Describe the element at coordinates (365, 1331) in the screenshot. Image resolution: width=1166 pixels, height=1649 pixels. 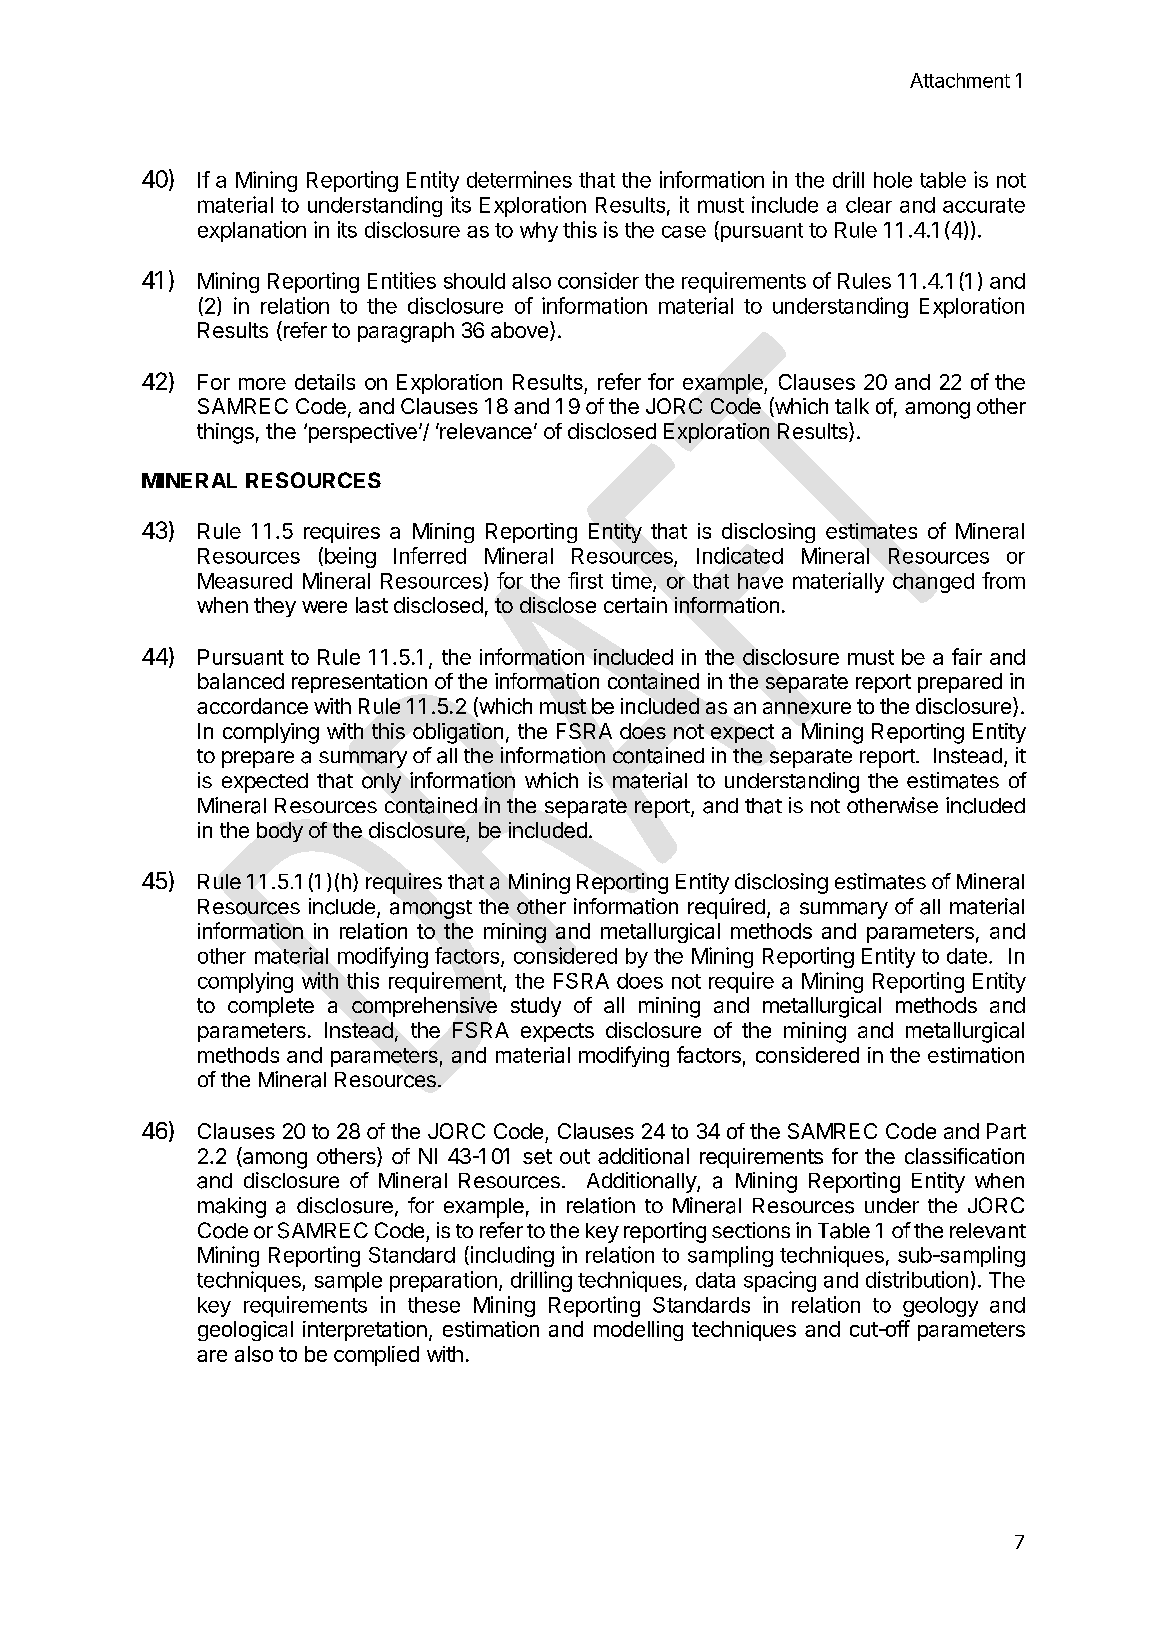
I see `interpretation` at that location.
